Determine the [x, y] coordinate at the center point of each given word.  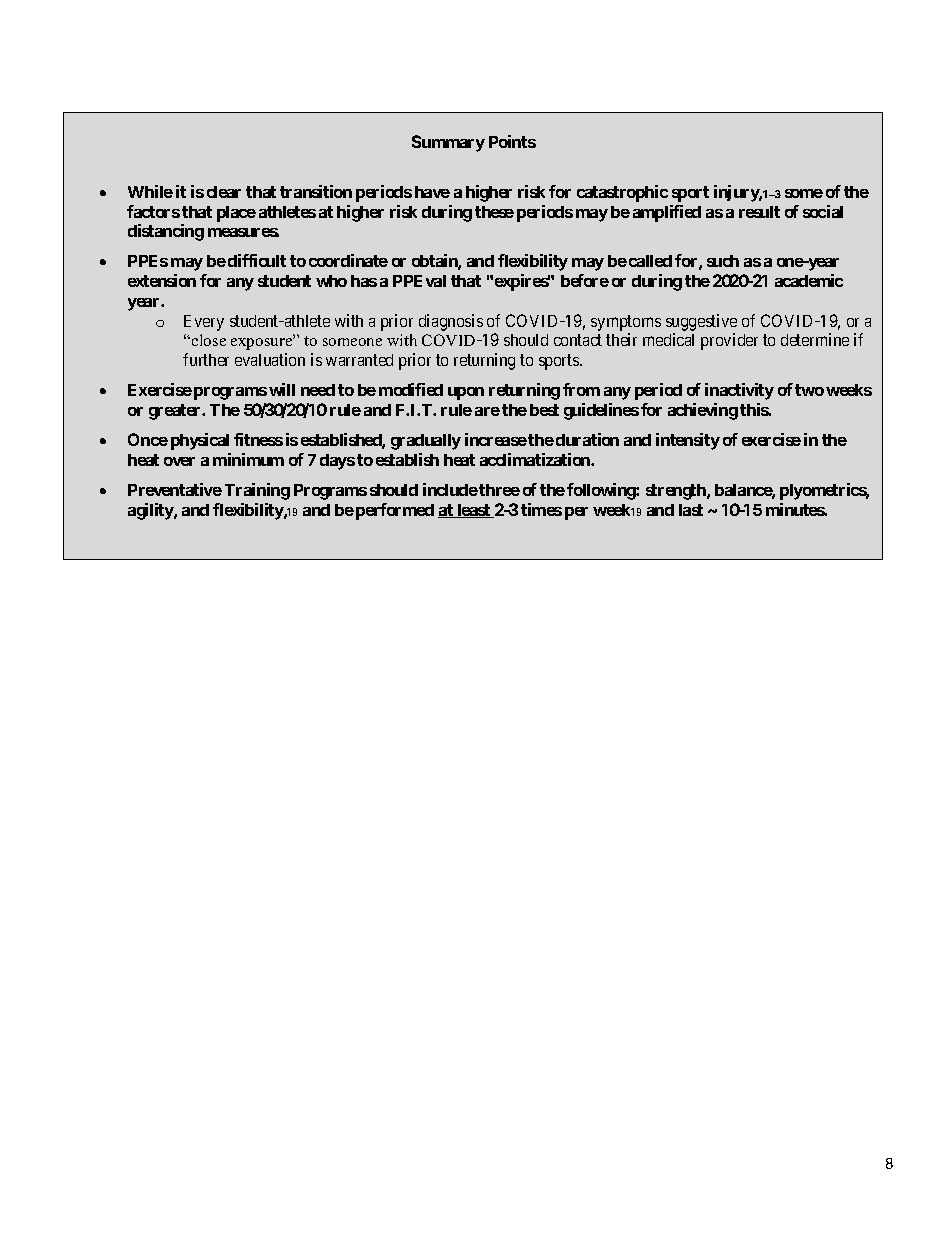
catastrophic [622, 193]
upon [466, 393]
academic [809, 280]
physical [200, 441]
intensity [688, 441]
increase [496, 439]
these [494, 212]
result [759, 212]
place [236, 214]
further [206, 359]
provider [729, 341]
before [585, 280]
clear [224, 192]
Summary [448, 143]
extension [162, 280]
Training [257, 491]
